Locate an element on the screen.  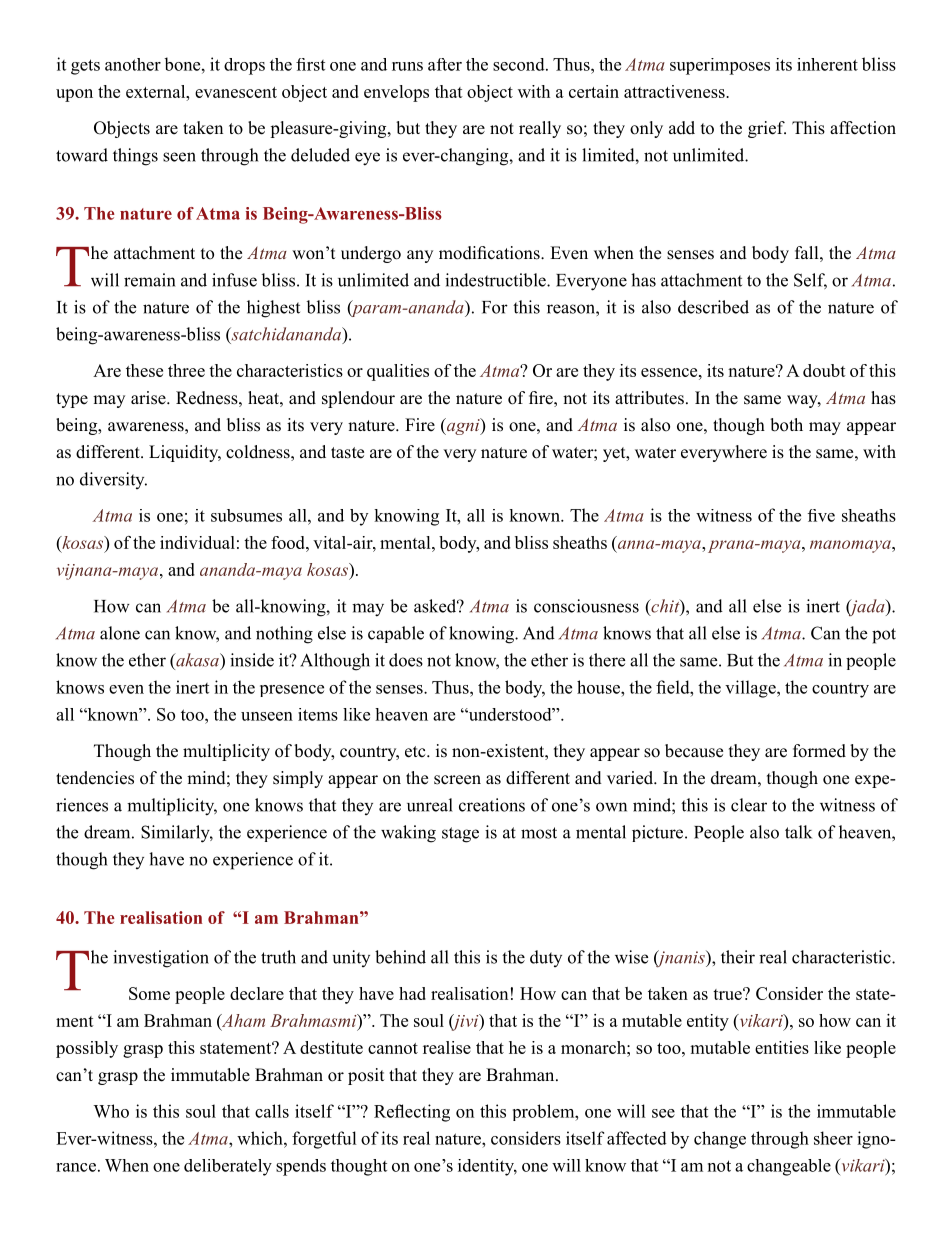
Who is located at coordinates (111, 1111).
